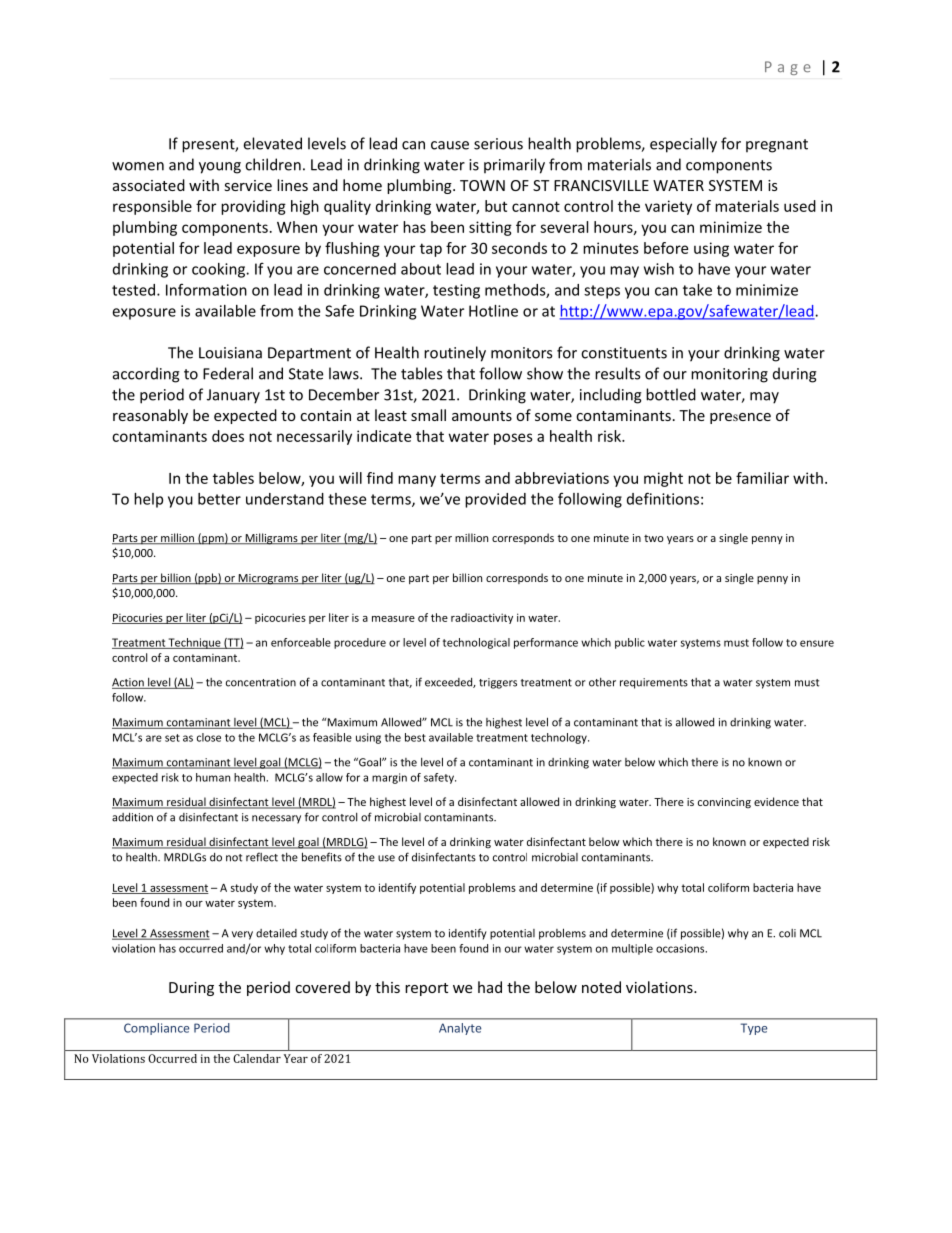 Image resolution: width=952 pixels, height=1233 pixels. Describe the element at coordinates (754, 1029) in the screenshot. I see `Type` at that location.
